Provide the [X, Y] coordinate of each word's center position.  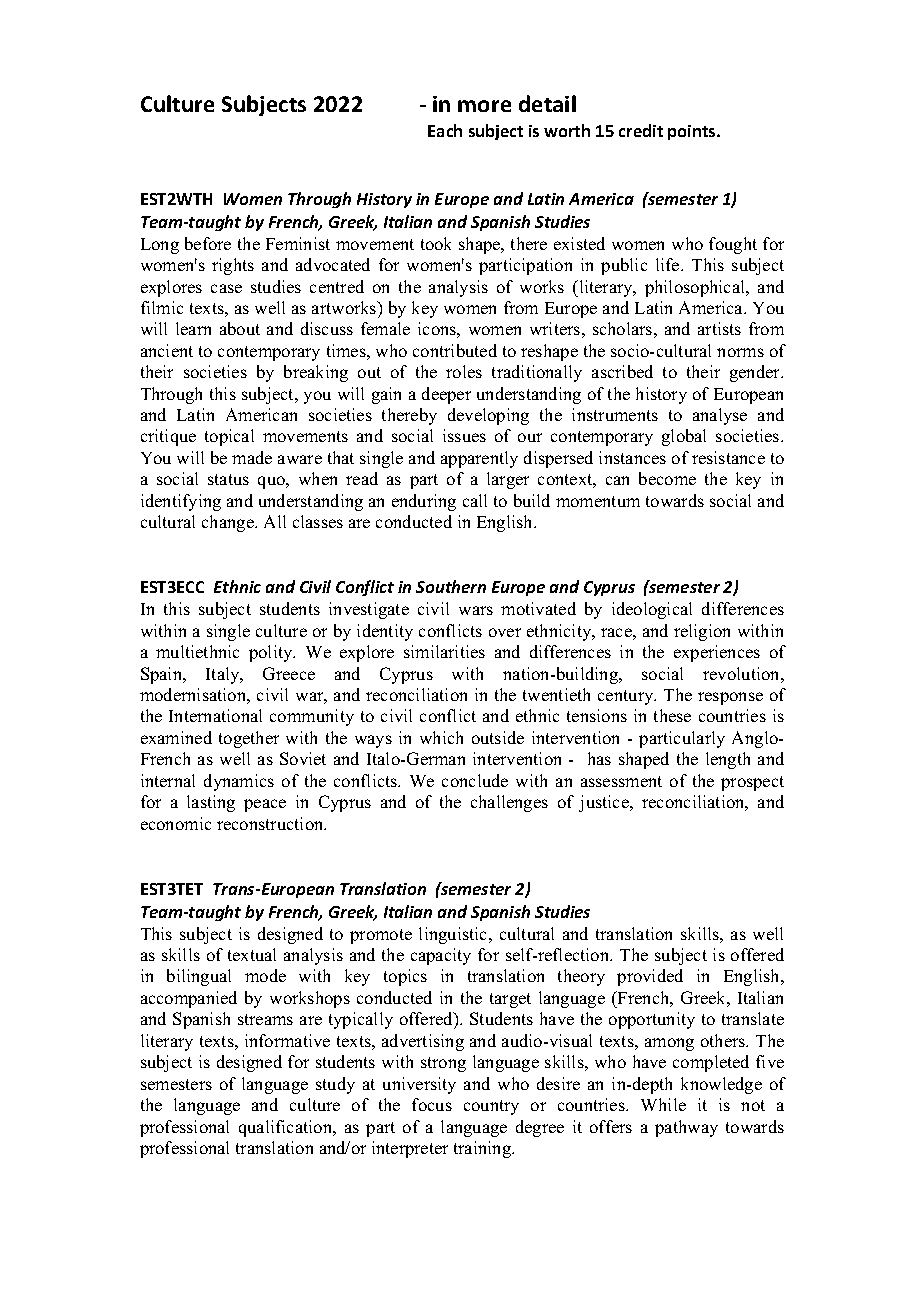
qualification [287, 1128]
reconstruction [271, 823]
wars [476, 610]
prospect [752, 783]
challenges [509, 803]
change [229, 523]
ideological [652, 610]
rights [233, 266]
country [491, 1107]
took [436, 243]
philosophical [696, 288]
